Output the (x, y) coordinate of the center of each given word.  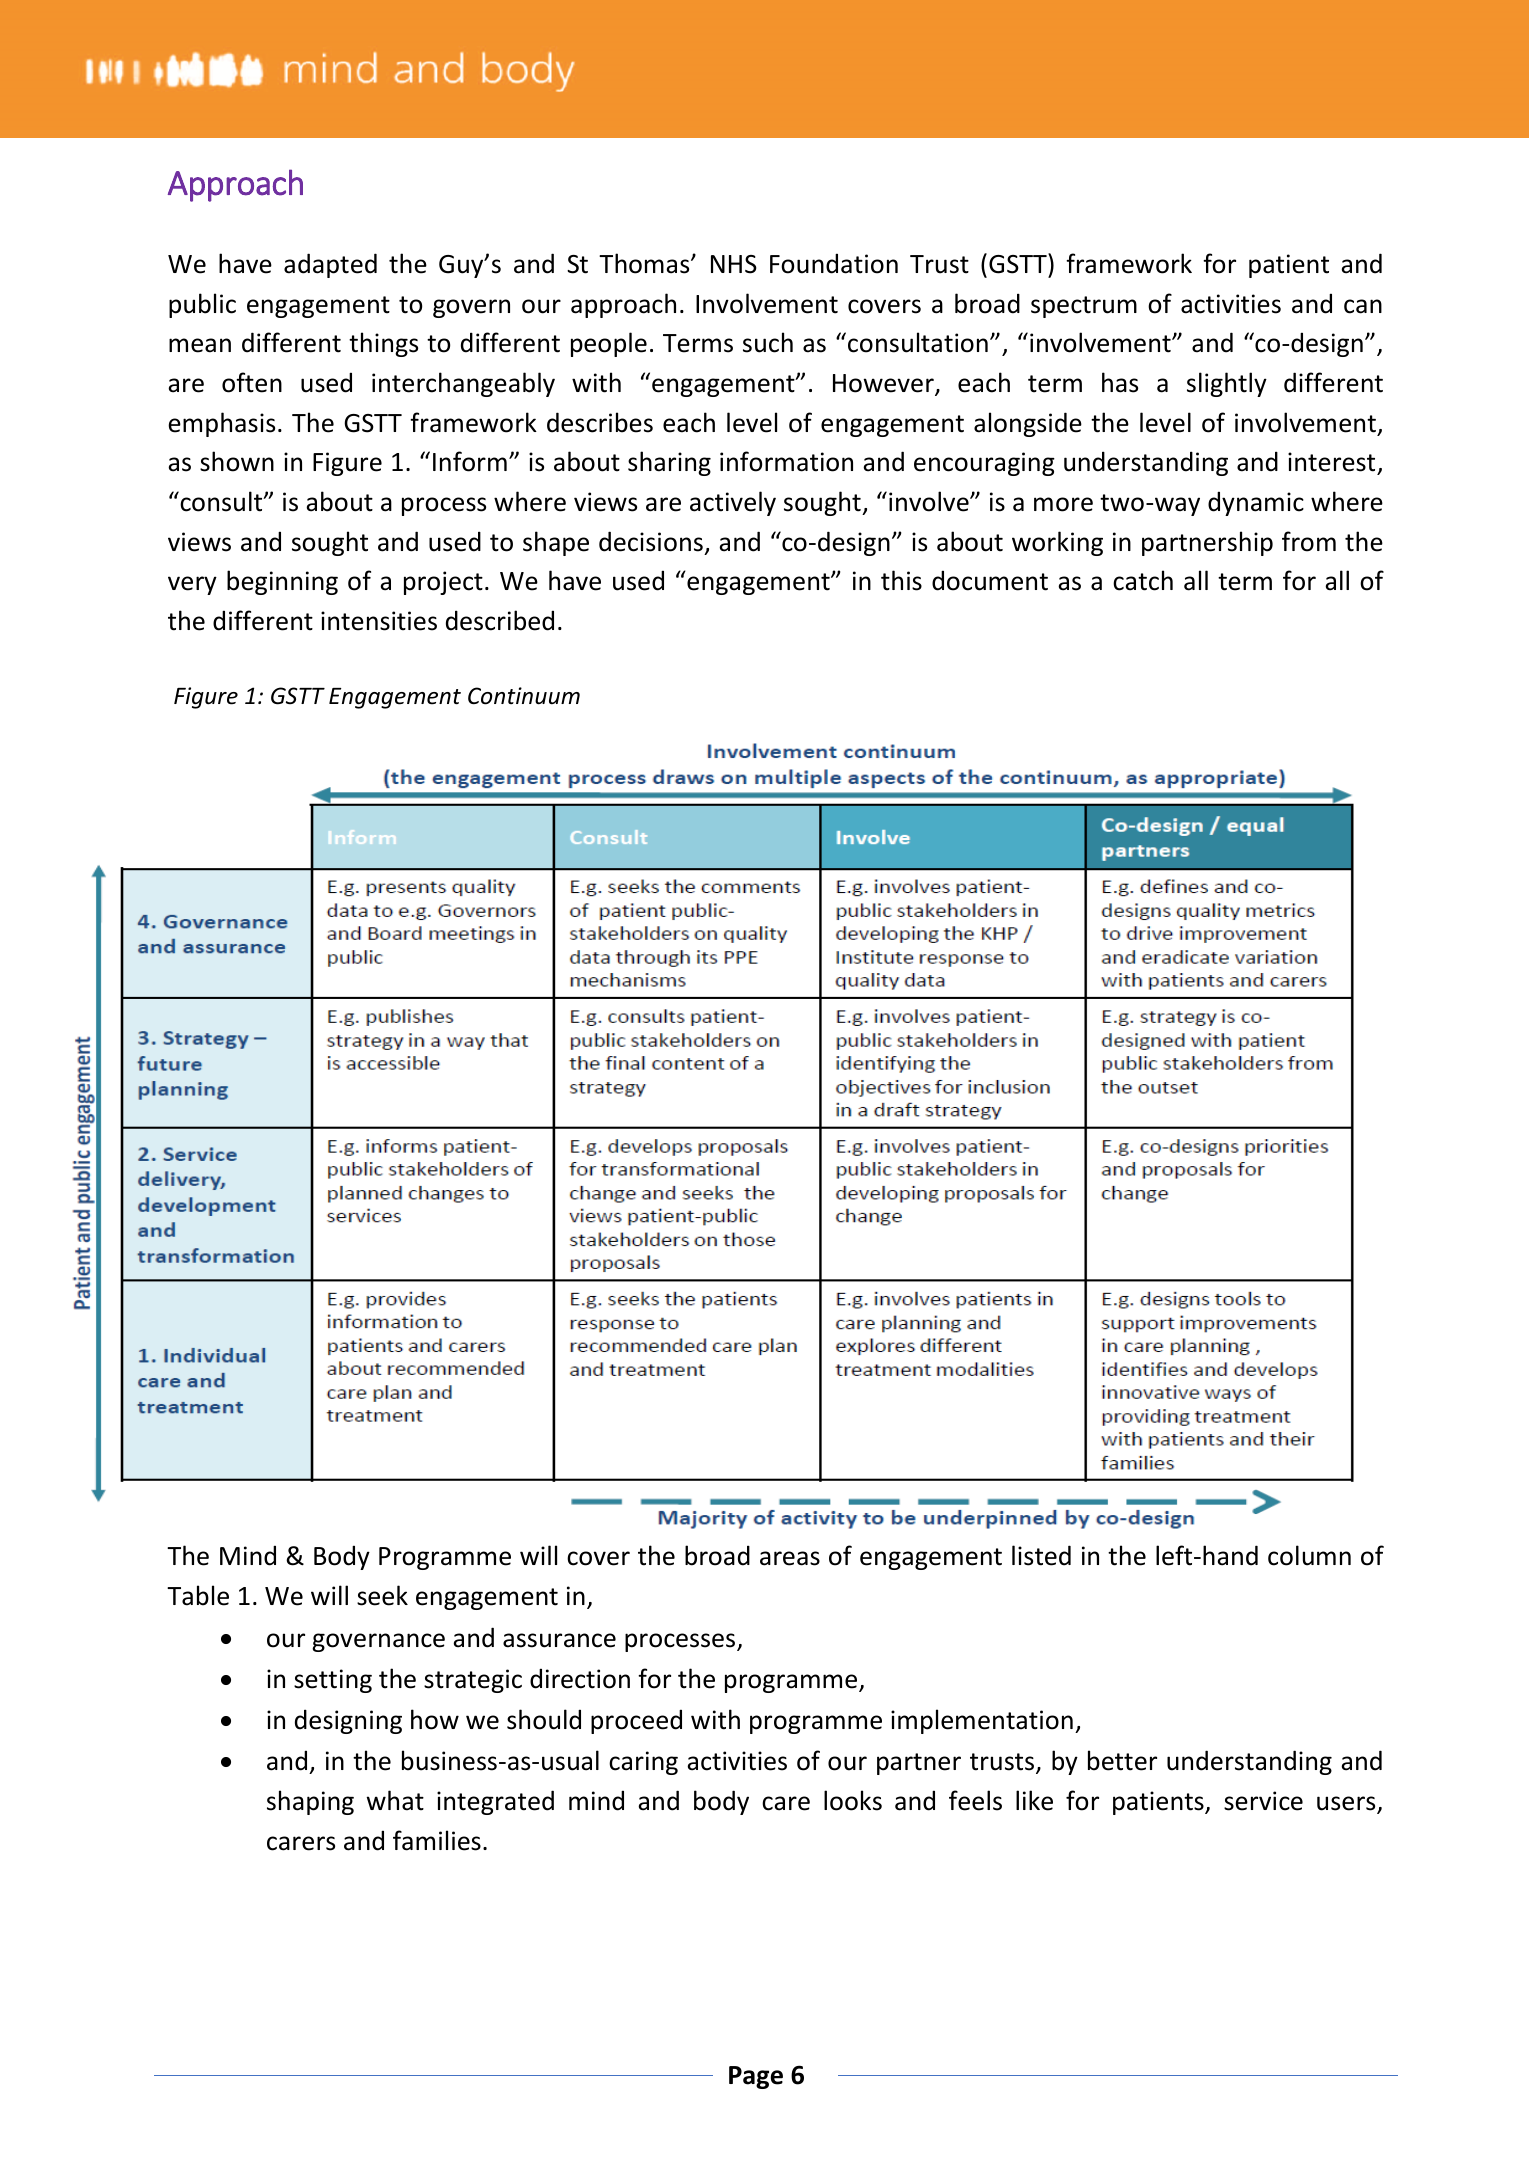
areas (790, 1558)
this (901, 580)
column (1309, 1555)
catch (1143, 580)
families (437, 1840)
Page (756, 2077)
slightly (1227, 384)
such (768, 342)
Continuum (524, 696)
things (383, 344)
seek (382, 1595)
